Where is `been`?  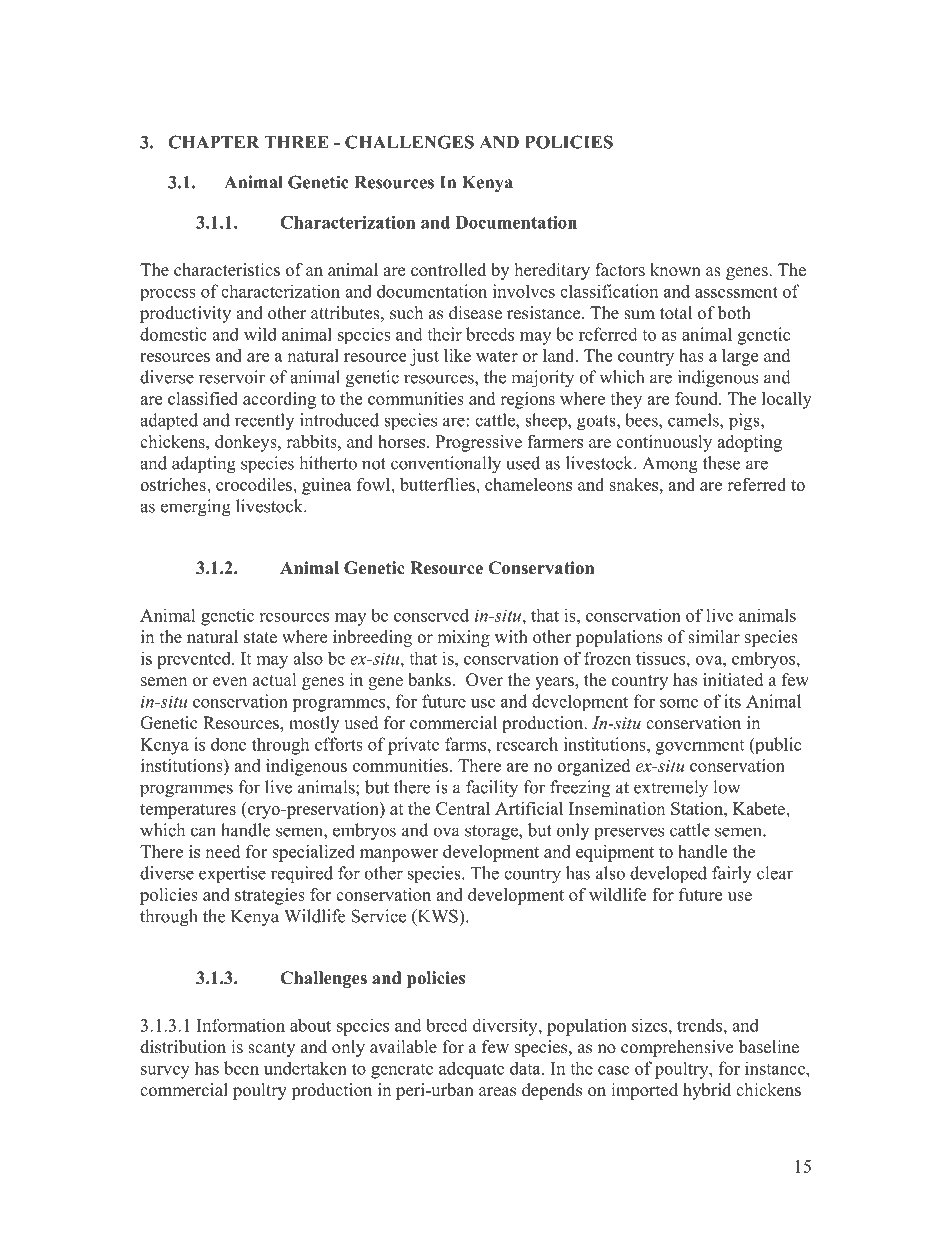 been is located at coordinates (241, 1068).
